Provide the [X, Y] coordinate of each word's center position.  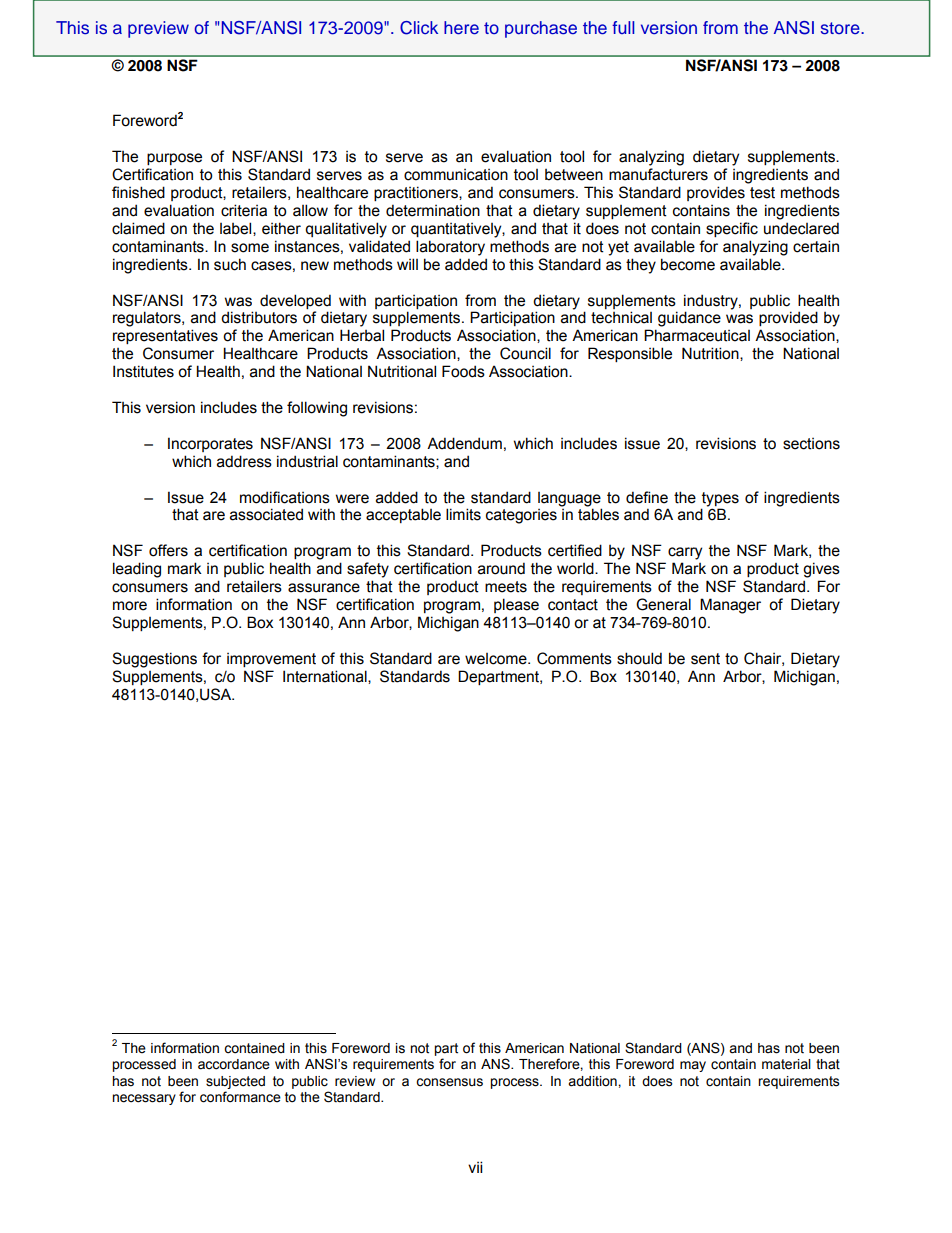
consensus [449, 1082]
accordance [234, 1064]
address [244, 461]
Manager [730, 606]
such [230, 264]
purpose [174, 159]
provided [788, 318]
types [720, 499]
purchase [541, 29]
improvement [271, 660]
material [786, 1064]
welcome [497, 659]
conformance [240, 1097]
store [841, 28]
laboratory [450, 248]
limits [463, 514]
